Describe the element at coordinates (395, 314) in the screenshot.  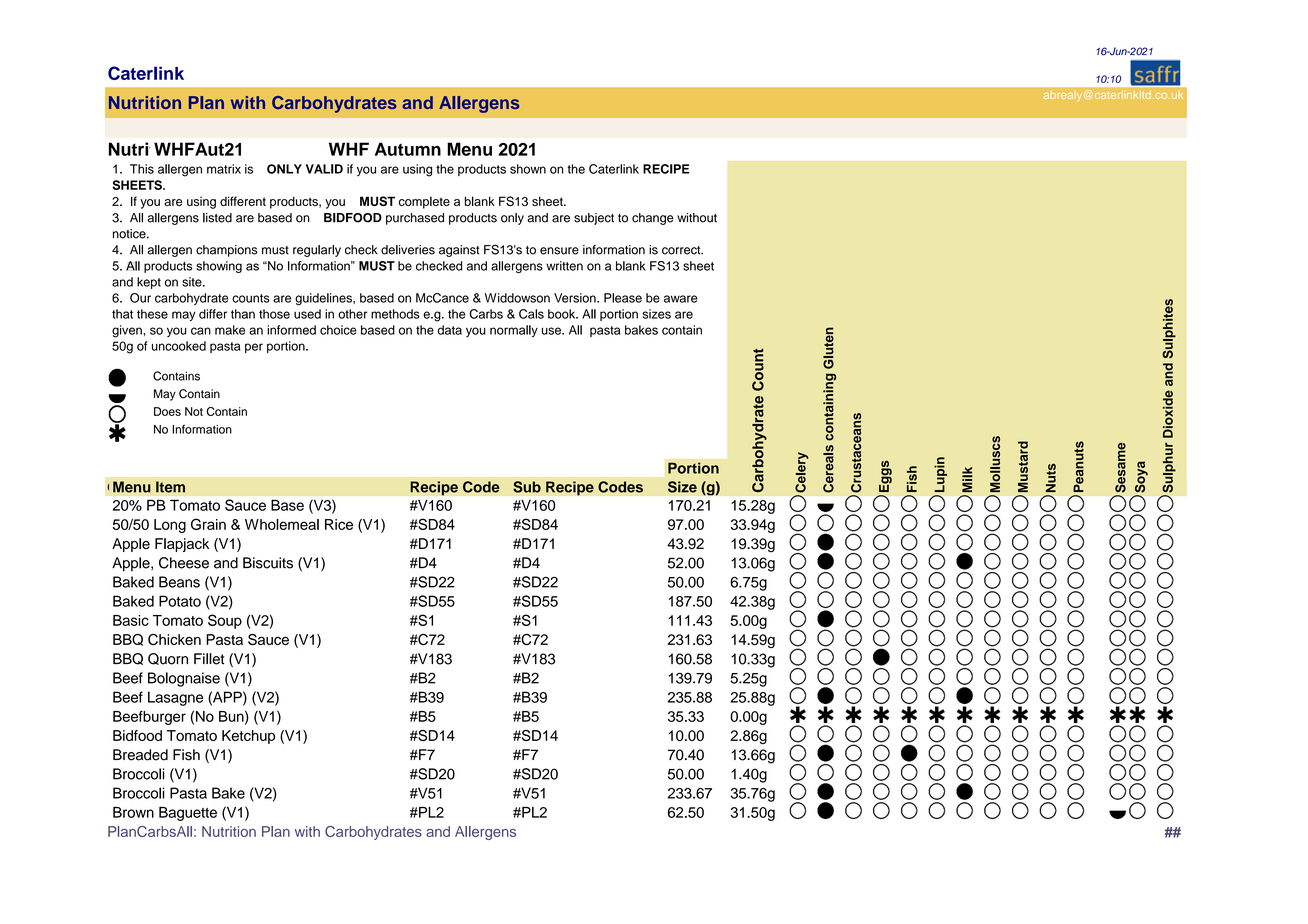
I see `methods` at that location.
